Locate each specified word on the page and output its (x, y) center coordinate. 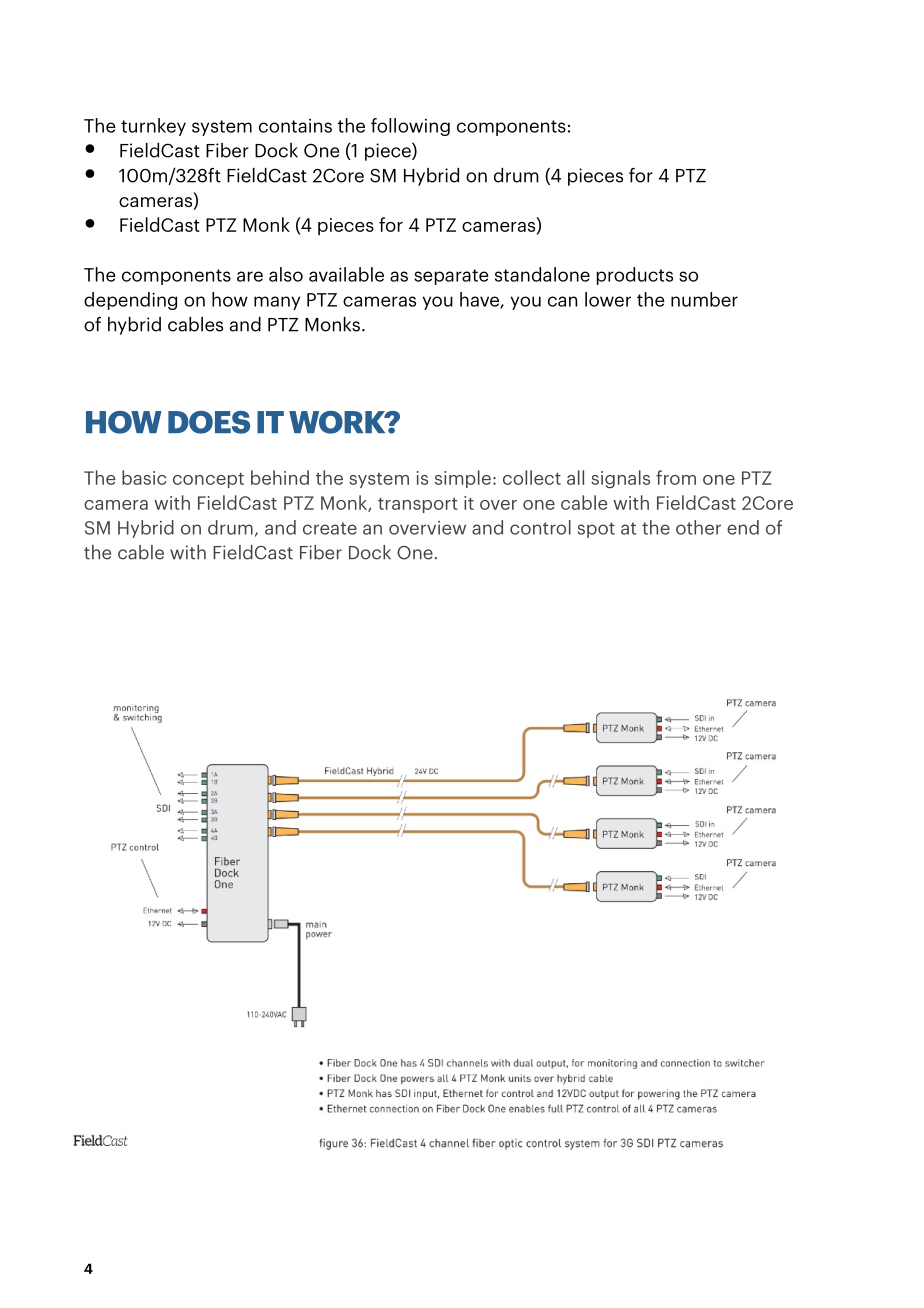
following (410, 127)
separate (451, 277)
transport (418, 505)
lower (608, 299)
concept (208, 480)
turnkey (153, 127)
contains (295, 126)
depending (130, 301)
